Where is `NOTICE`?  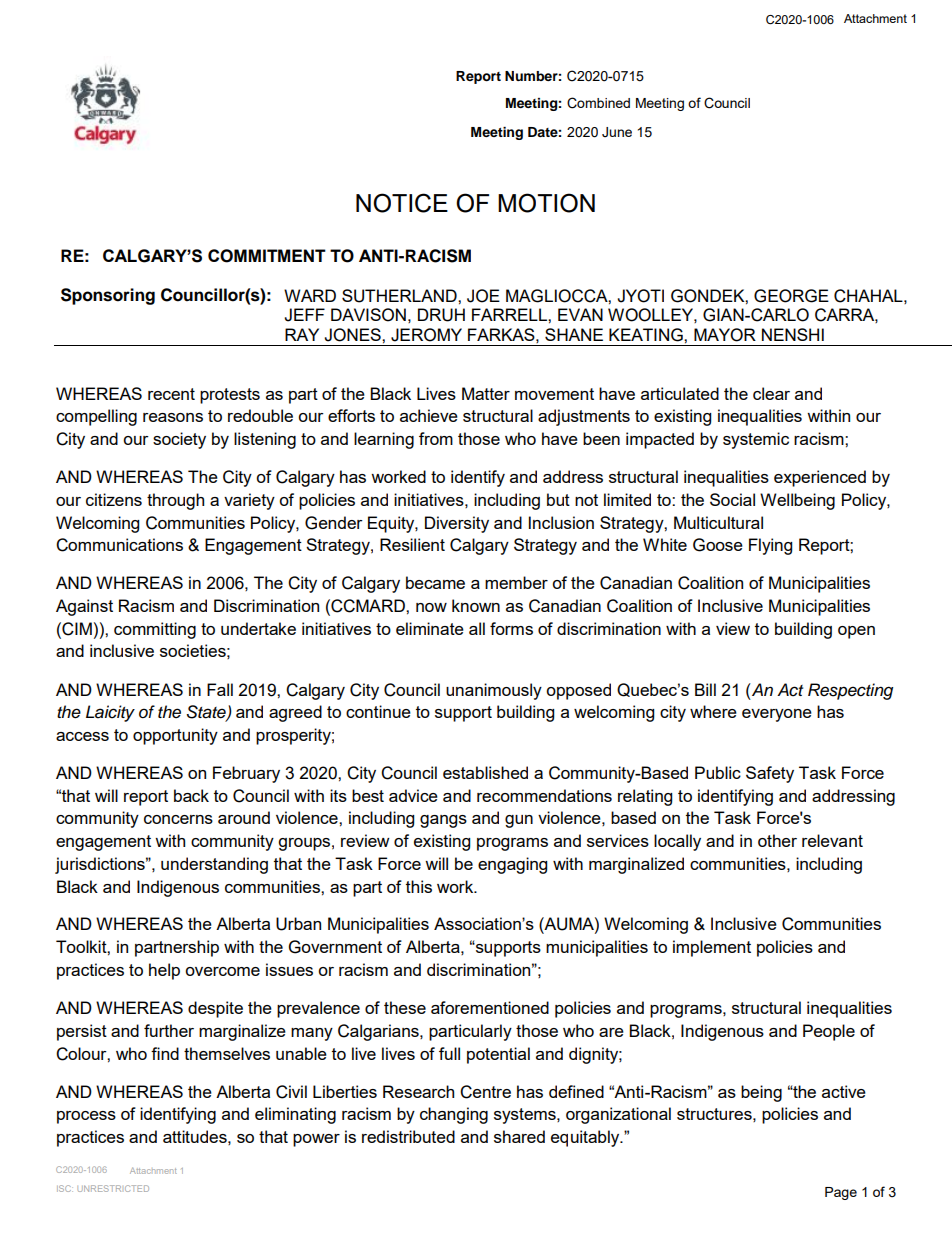
NOTICE is located at coordinates (402, 203).
